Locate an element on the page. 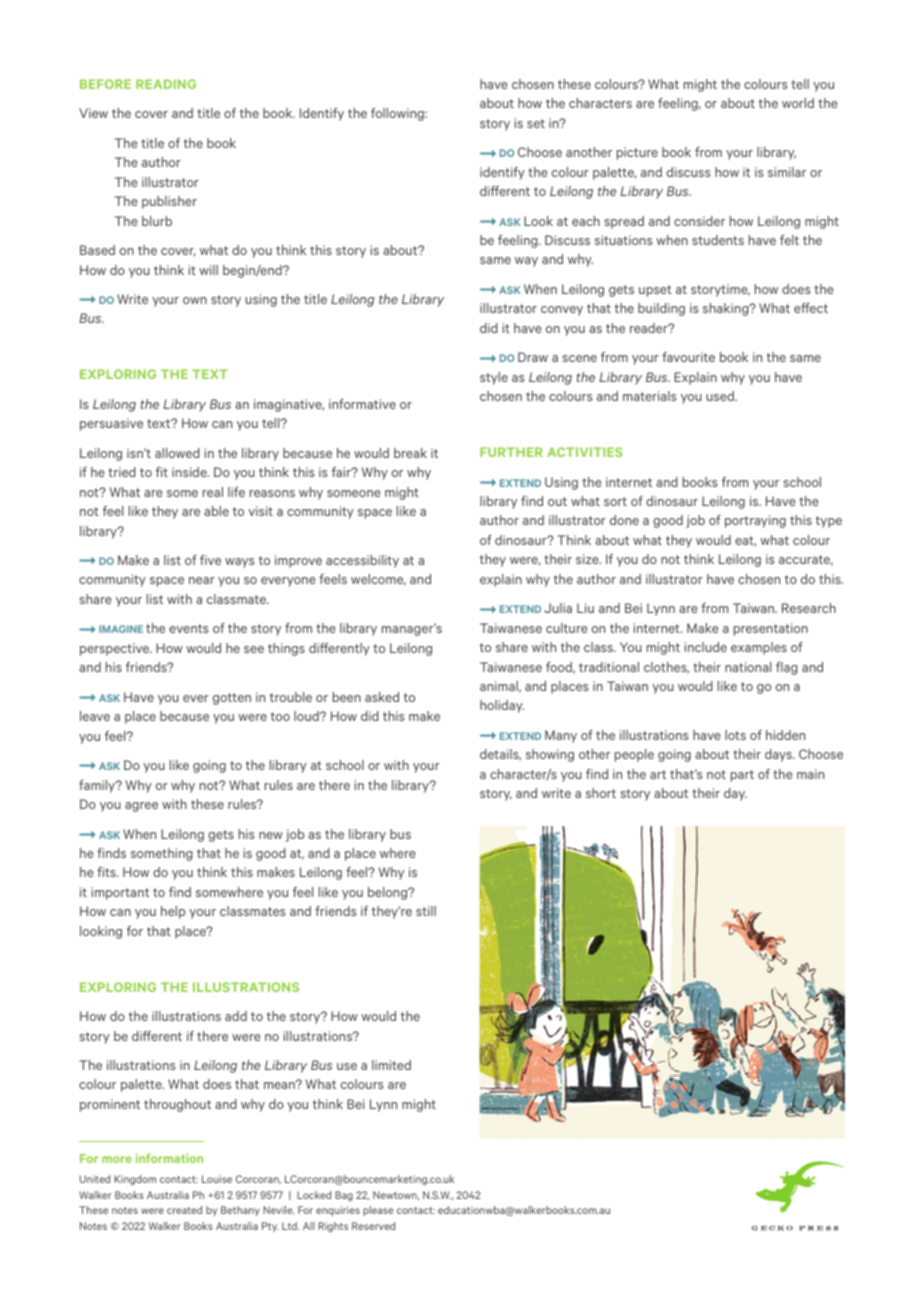 The image size is (924, 1308). please is located at coordinates (378, 1211).
